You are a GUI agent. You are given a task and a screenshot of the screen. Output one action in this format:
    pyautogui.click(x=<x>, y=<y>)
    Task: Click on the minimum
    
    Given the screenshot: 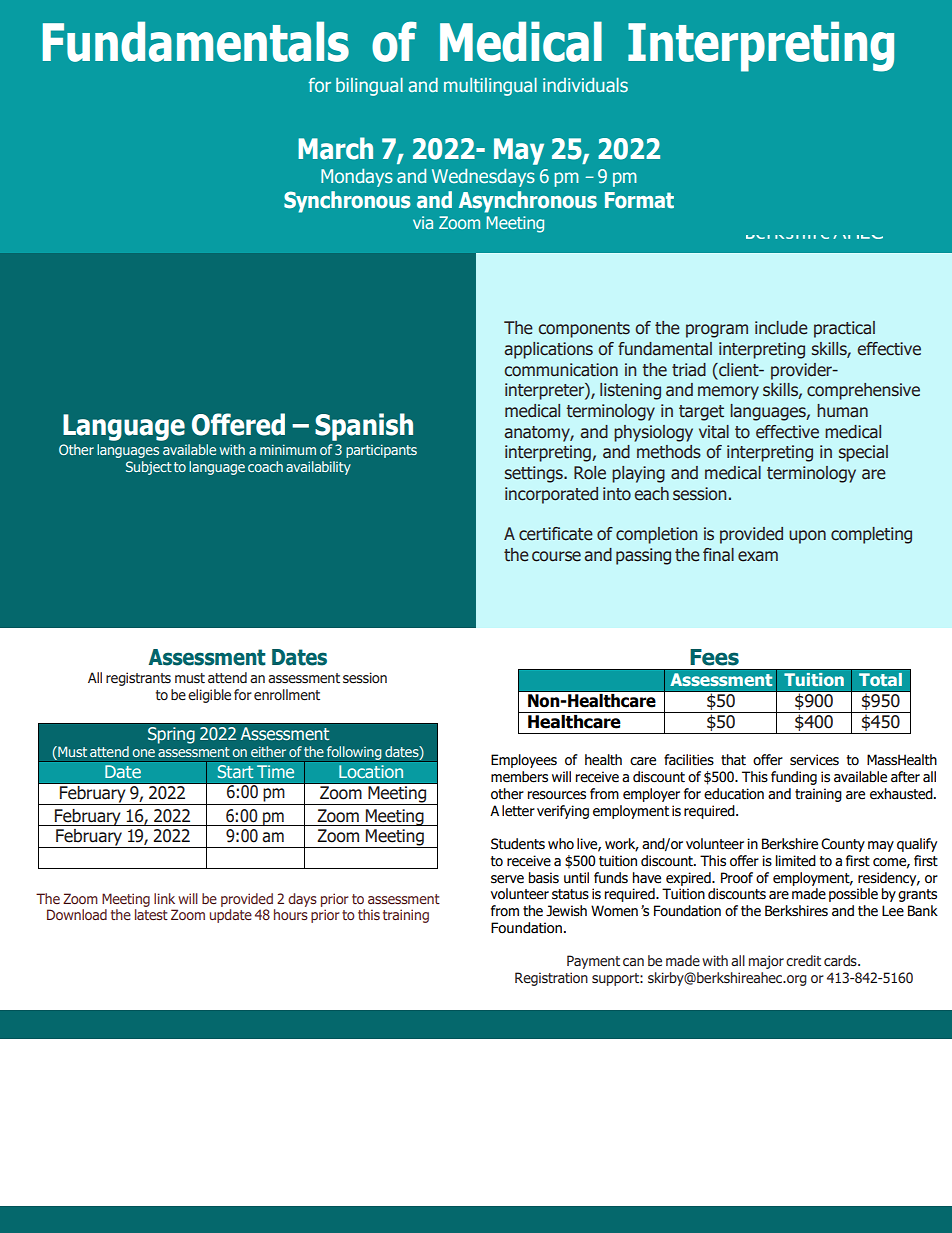 What is the action you would take?
    pyautogui.click(x=288, y=449)
